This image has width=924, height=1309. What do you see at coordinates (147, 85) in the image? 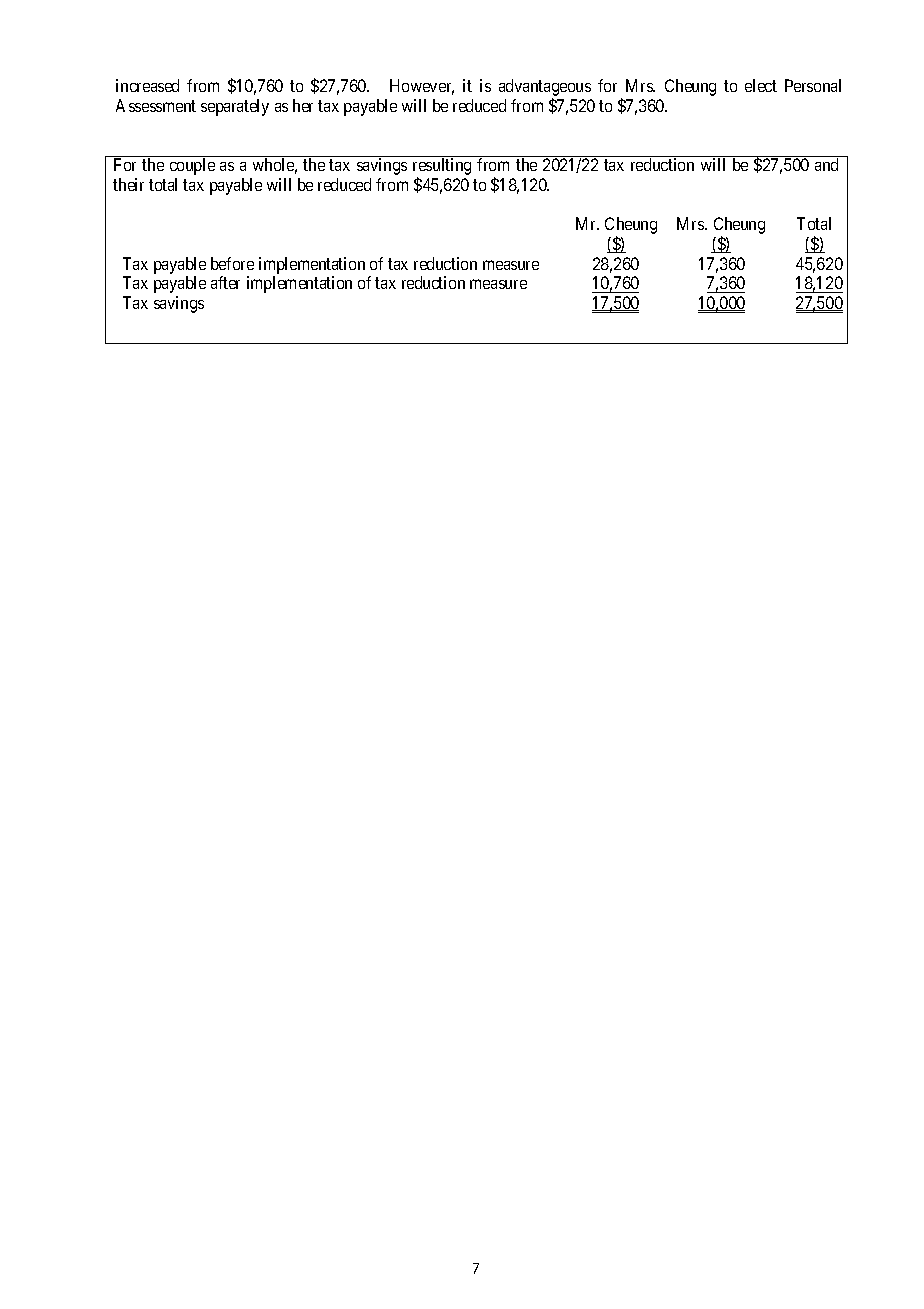
I see `increased` at bounding box center [147, 85].
